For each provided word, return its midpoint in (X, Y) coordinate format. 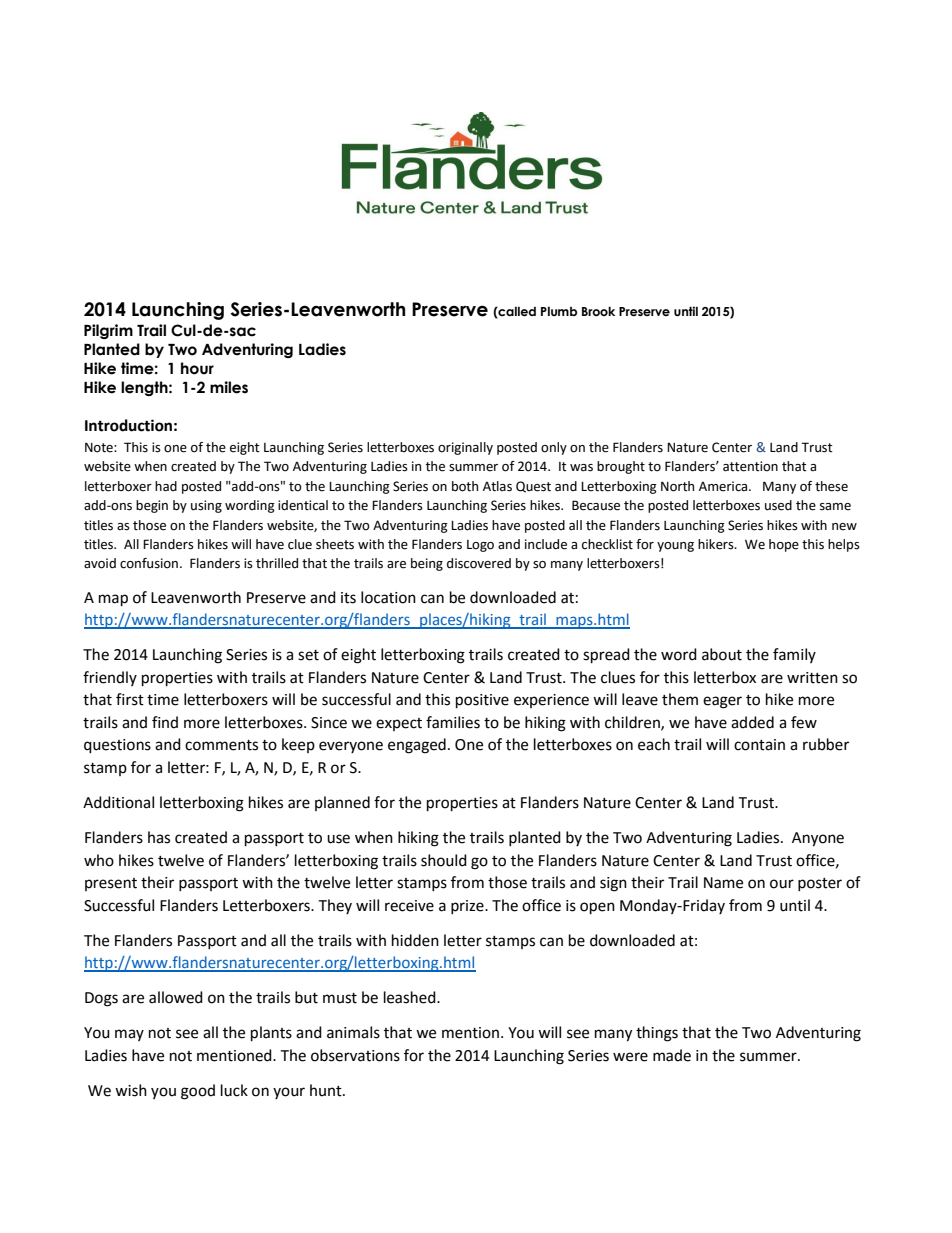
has (159, 837)
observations (355, 1055)
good (198, 1092)
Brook (598, 311)
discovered (479, 563)
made (672, 1055)
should (444, 860)
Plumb (559, 311)
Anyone (818, 839)
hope (784, 545)
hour (197, 368)
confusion (149, 563)
